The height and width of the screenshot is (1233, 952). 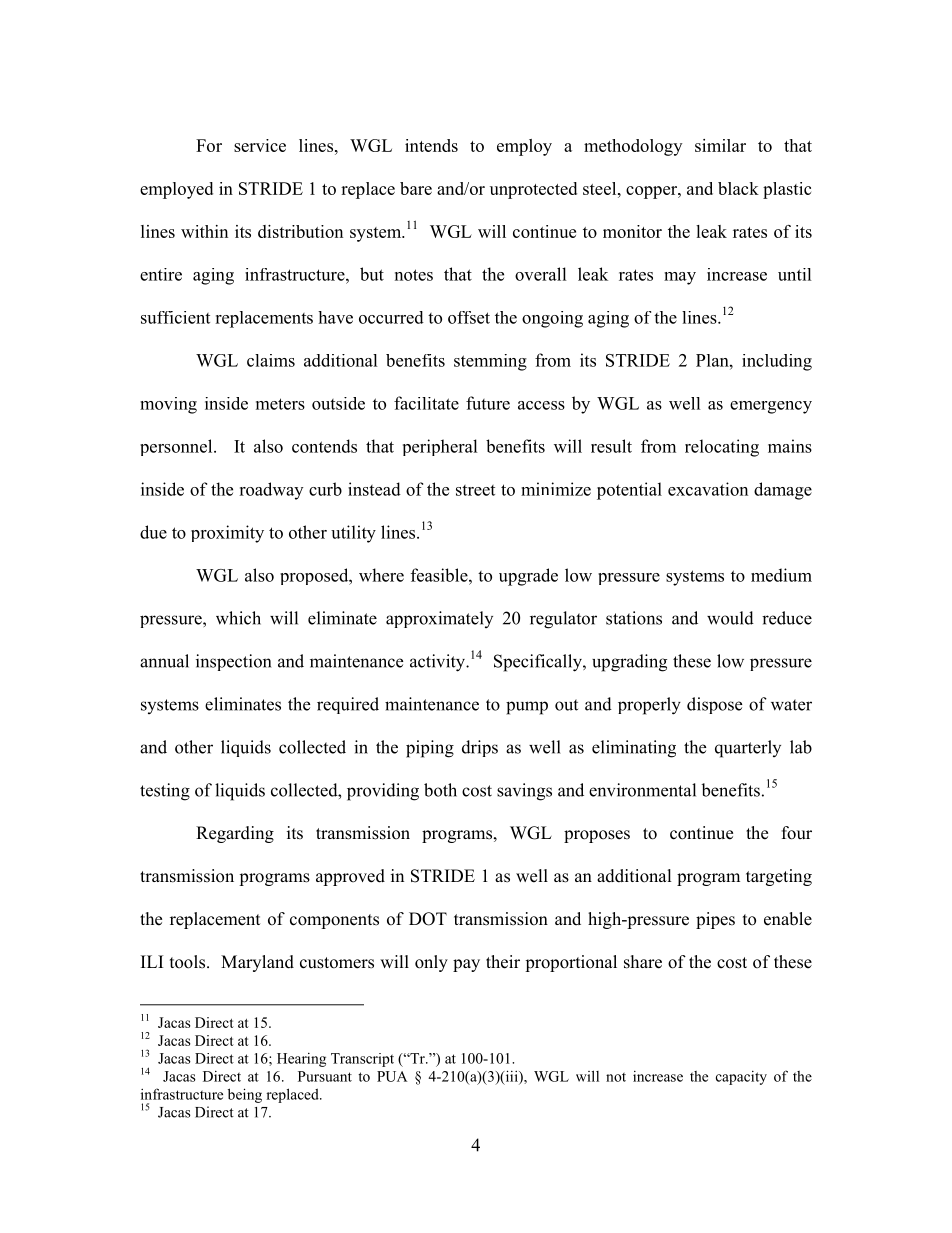 What do you see at coordinates (708, 489) in the screenshot?
I see `excavation` at bounding box center [708, 489].
